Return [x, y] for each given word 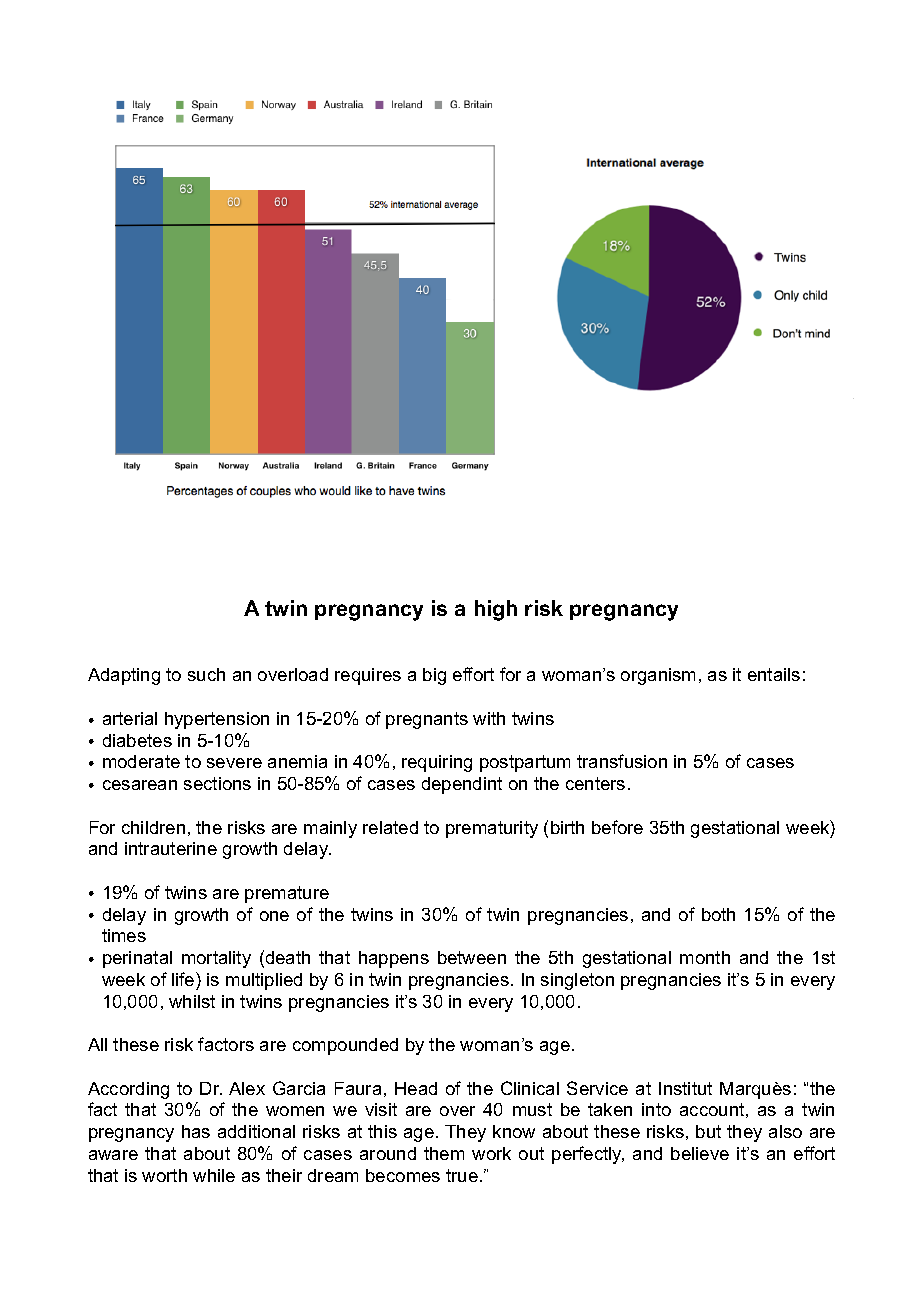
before [617, 827]
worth [164, 1175]
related [390, 827]
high [496, 610]
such [206, 674]
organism [658, 676]
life [184, 979]
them [444, 1153]
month [705, 957]
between [472, 957]
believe [700, 1153]
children [153, 827]
